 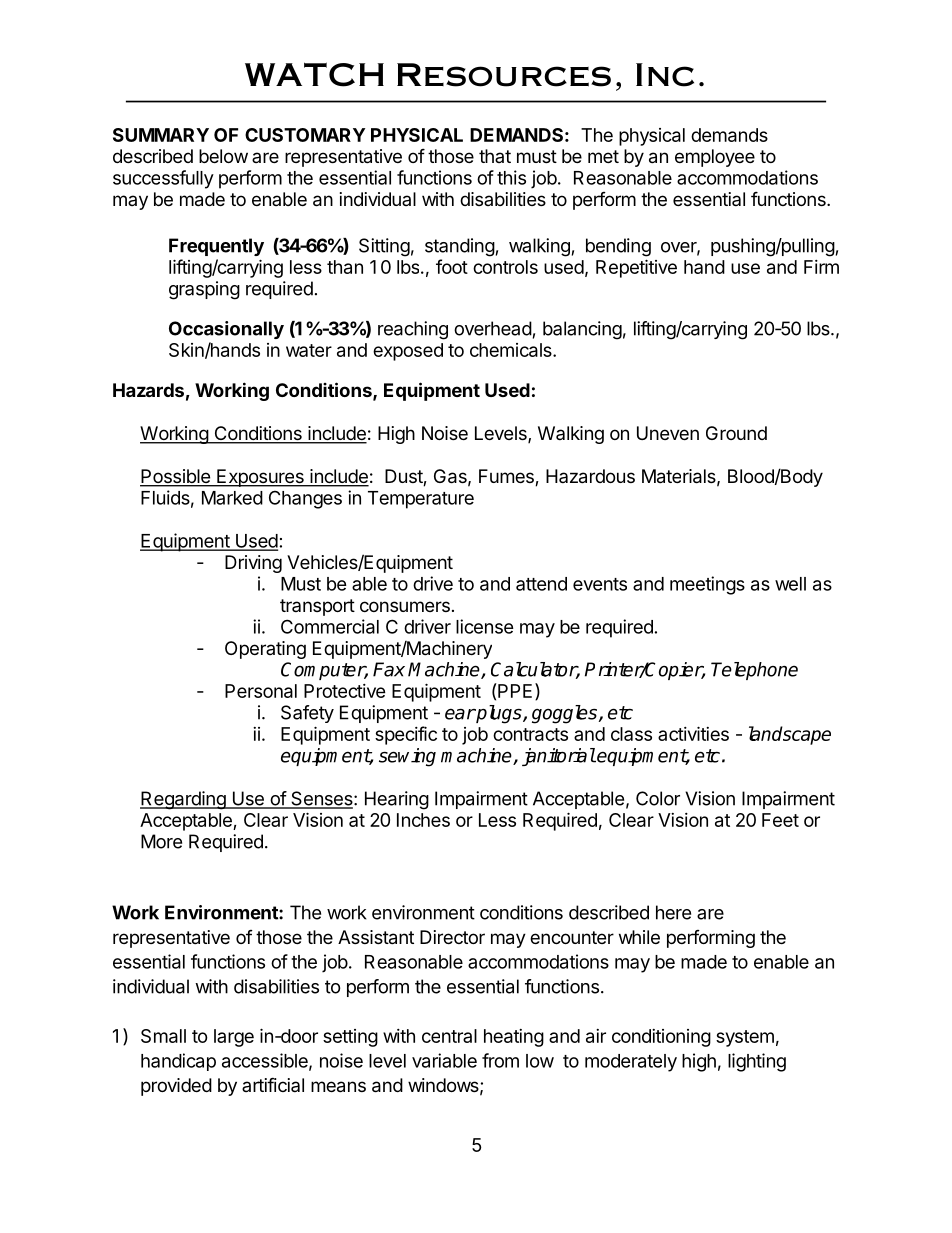 What do you see at coordinates (223, 156) in the document?
I see `below` at bounding box center [223, 156].
